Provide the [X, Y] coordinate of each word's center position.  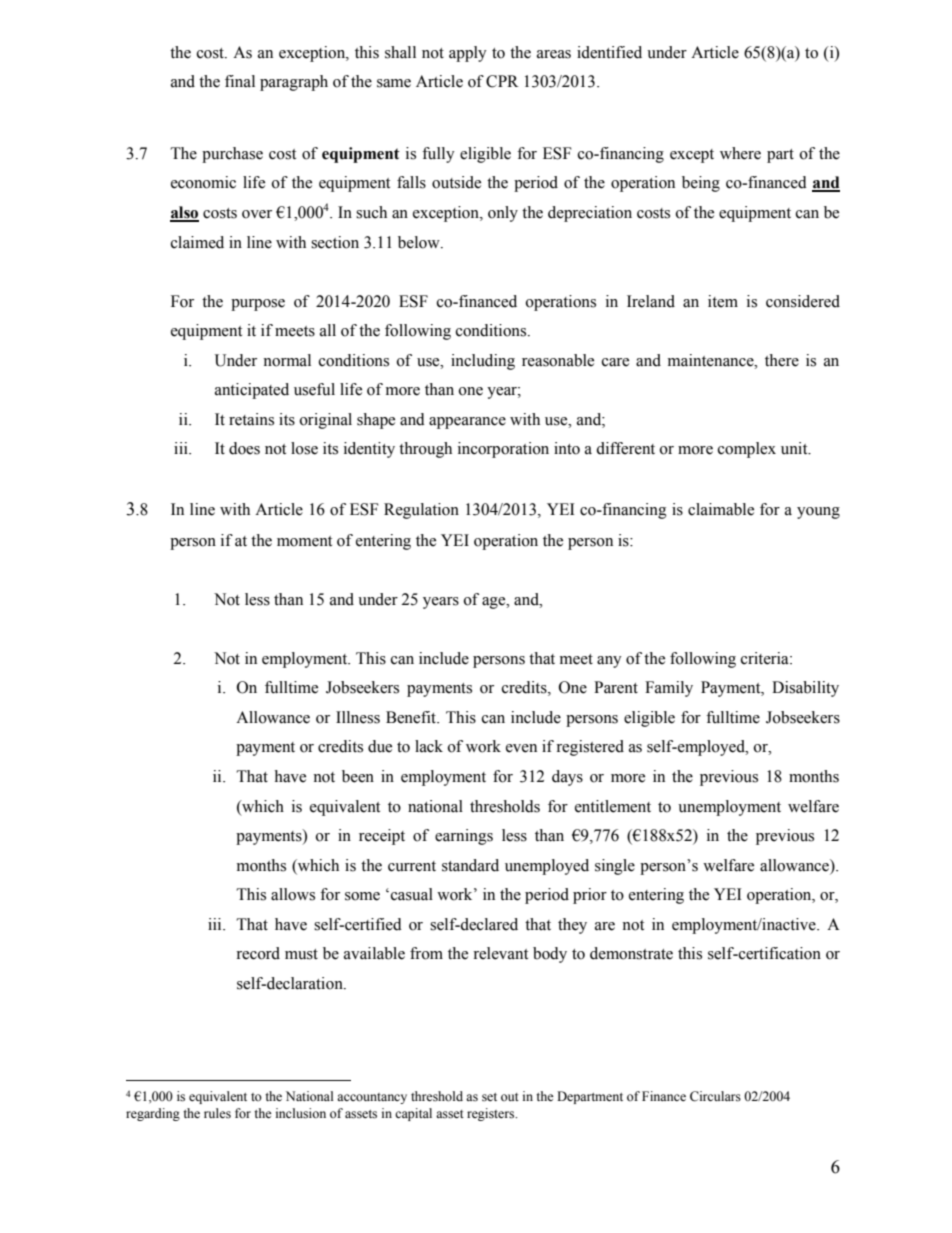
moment [304, 541]
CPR [502, 81]
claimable [721, 509]
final [240, 81]
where [740, 153]
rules [217, 1113]
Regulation [421, 511]
